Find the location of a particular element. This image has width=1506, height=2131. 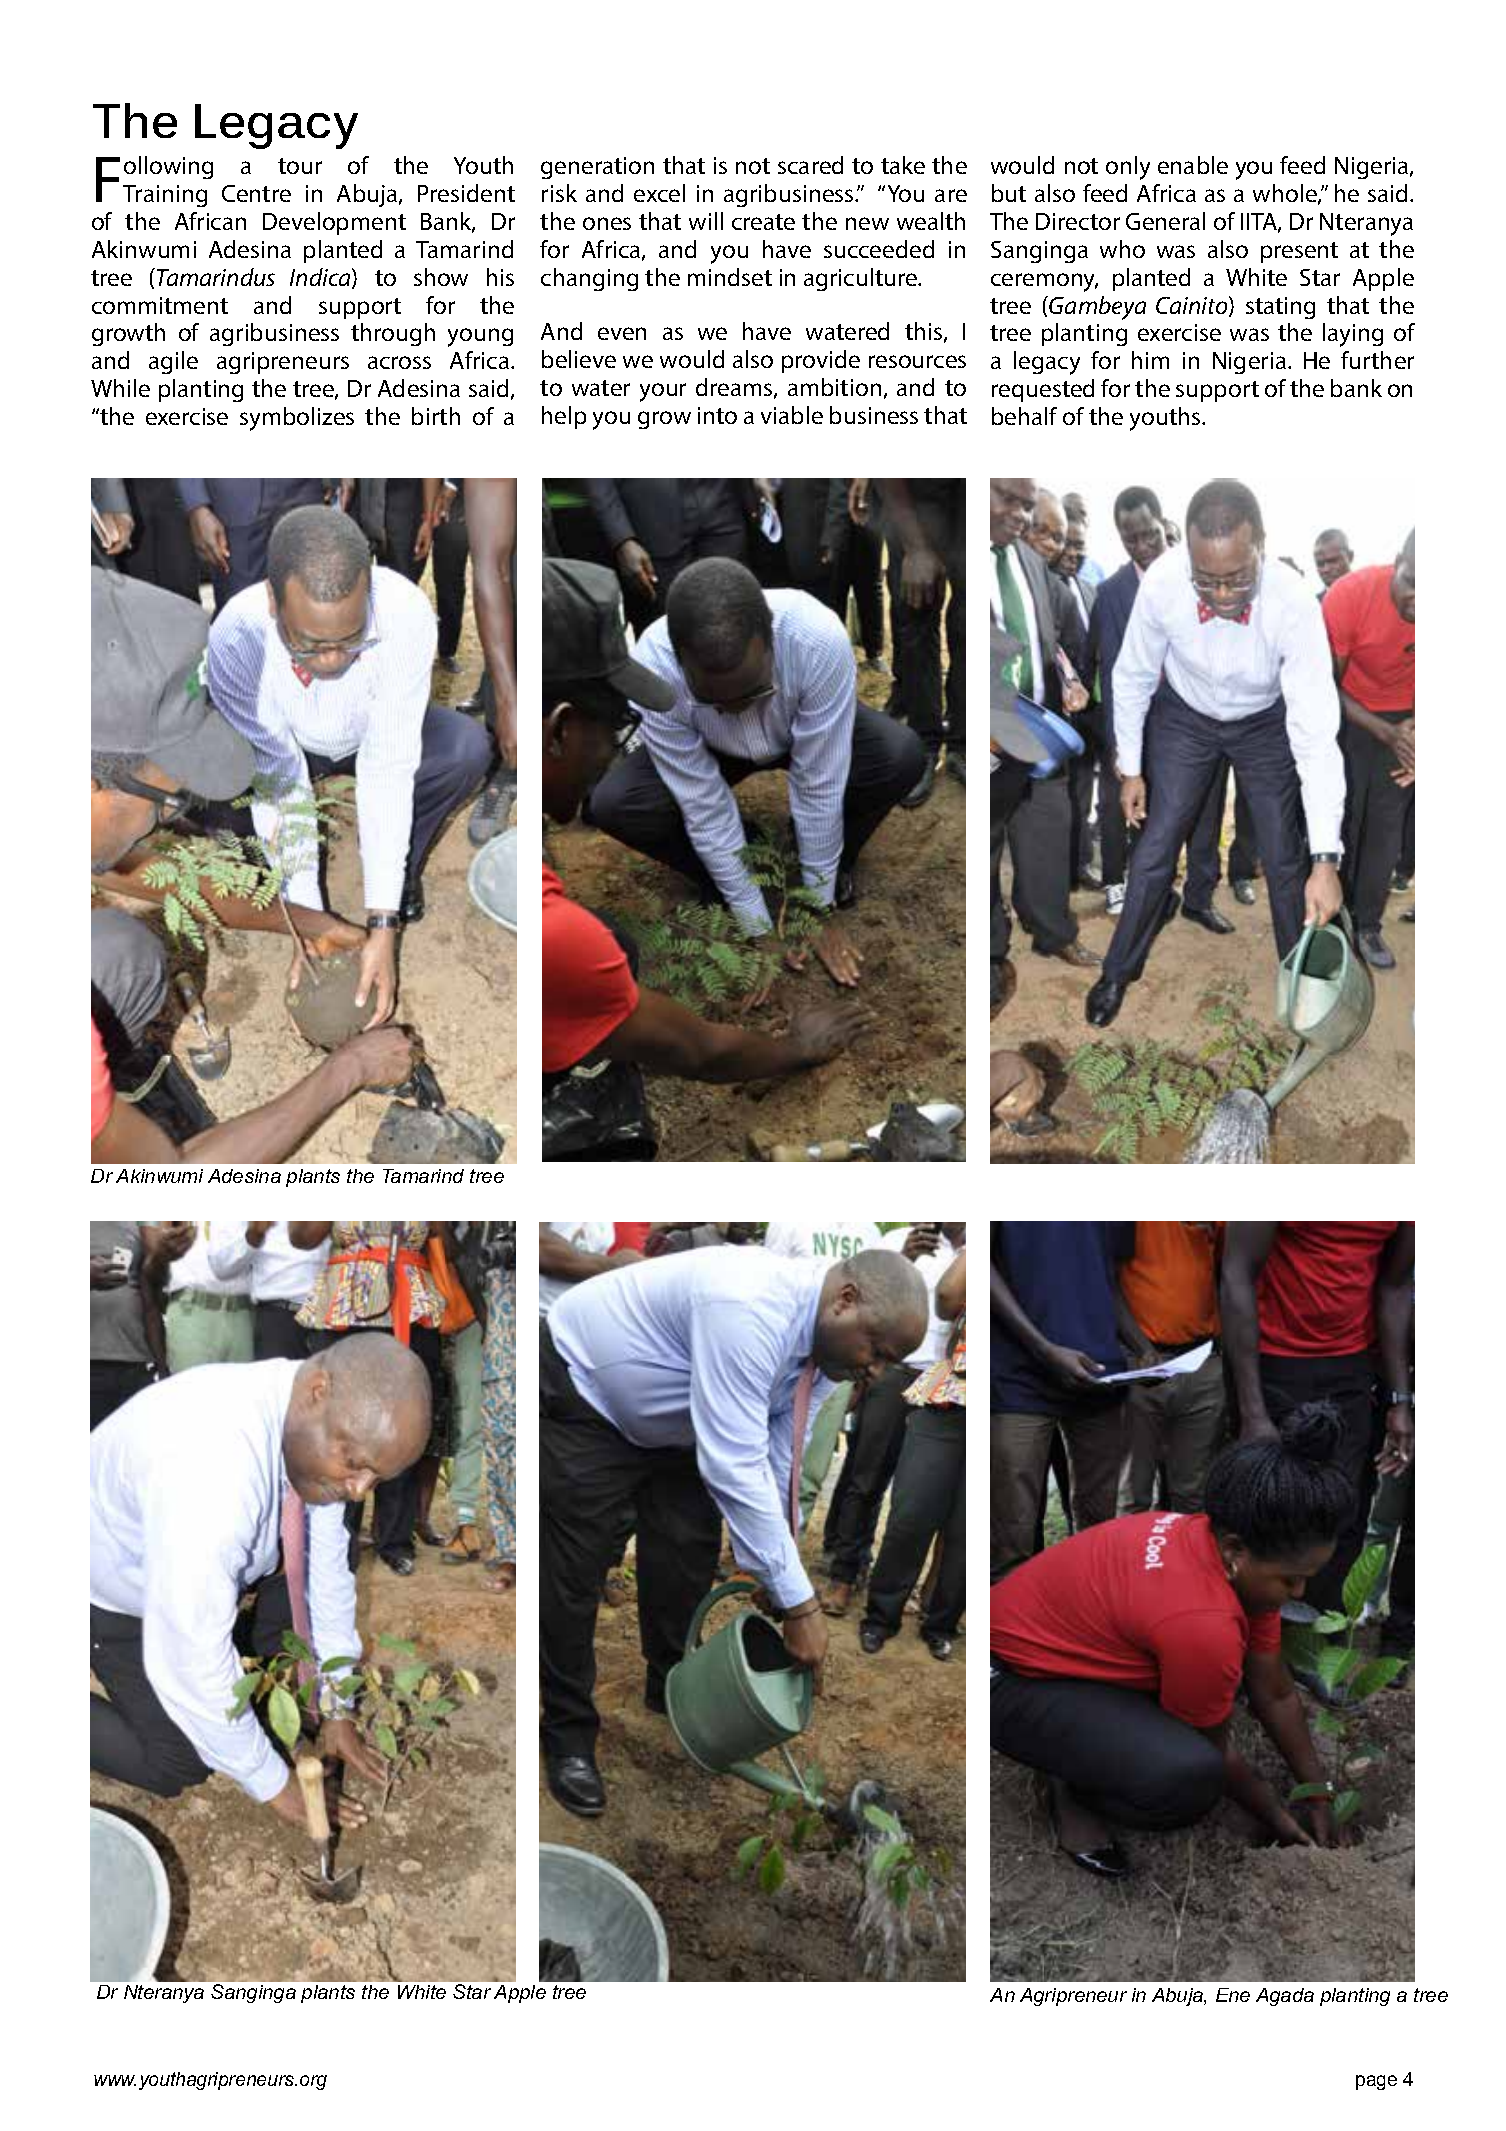

page is located at coordinates (1376, 2082).
